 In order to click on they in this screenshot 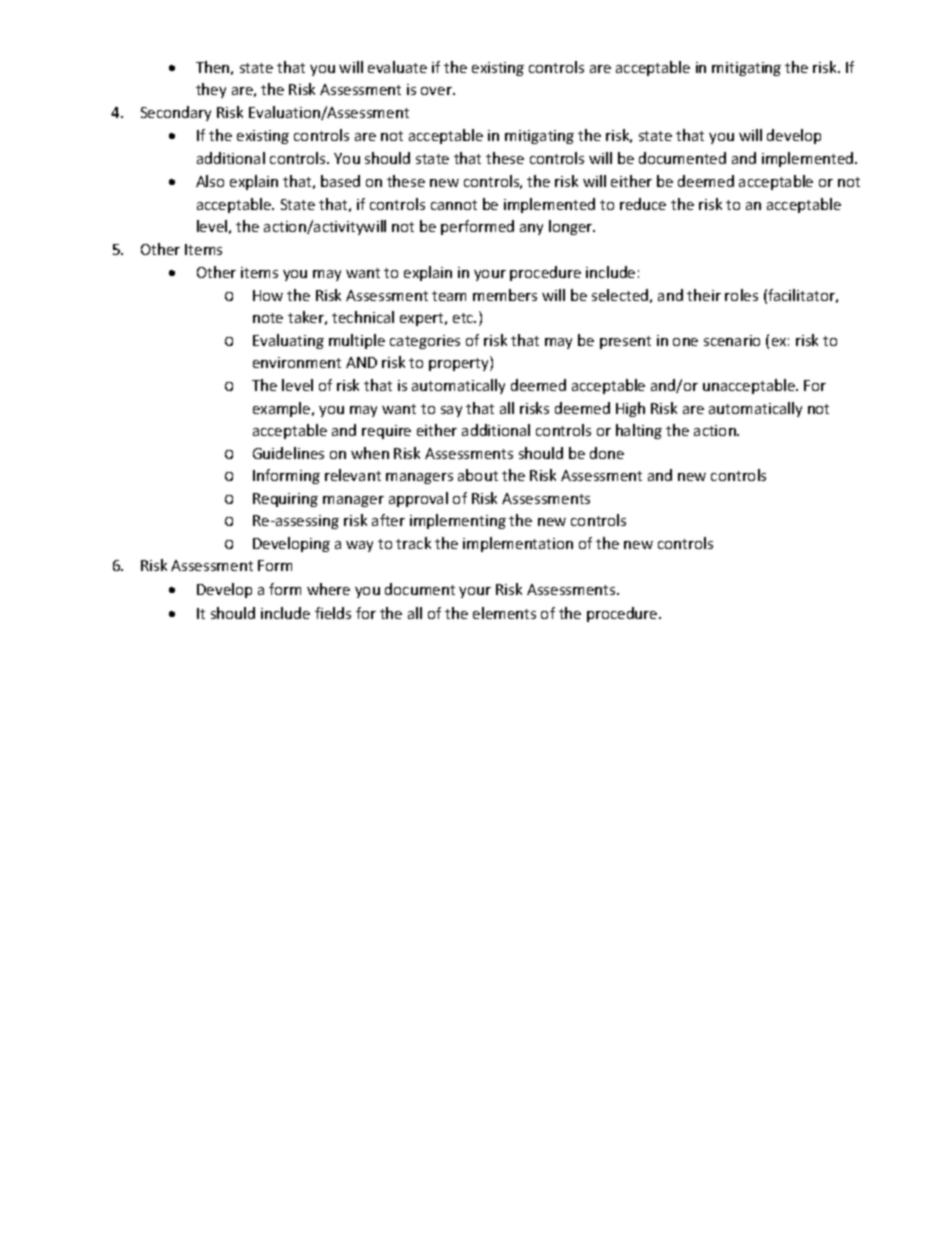, I will do `click(211, 90)`.
